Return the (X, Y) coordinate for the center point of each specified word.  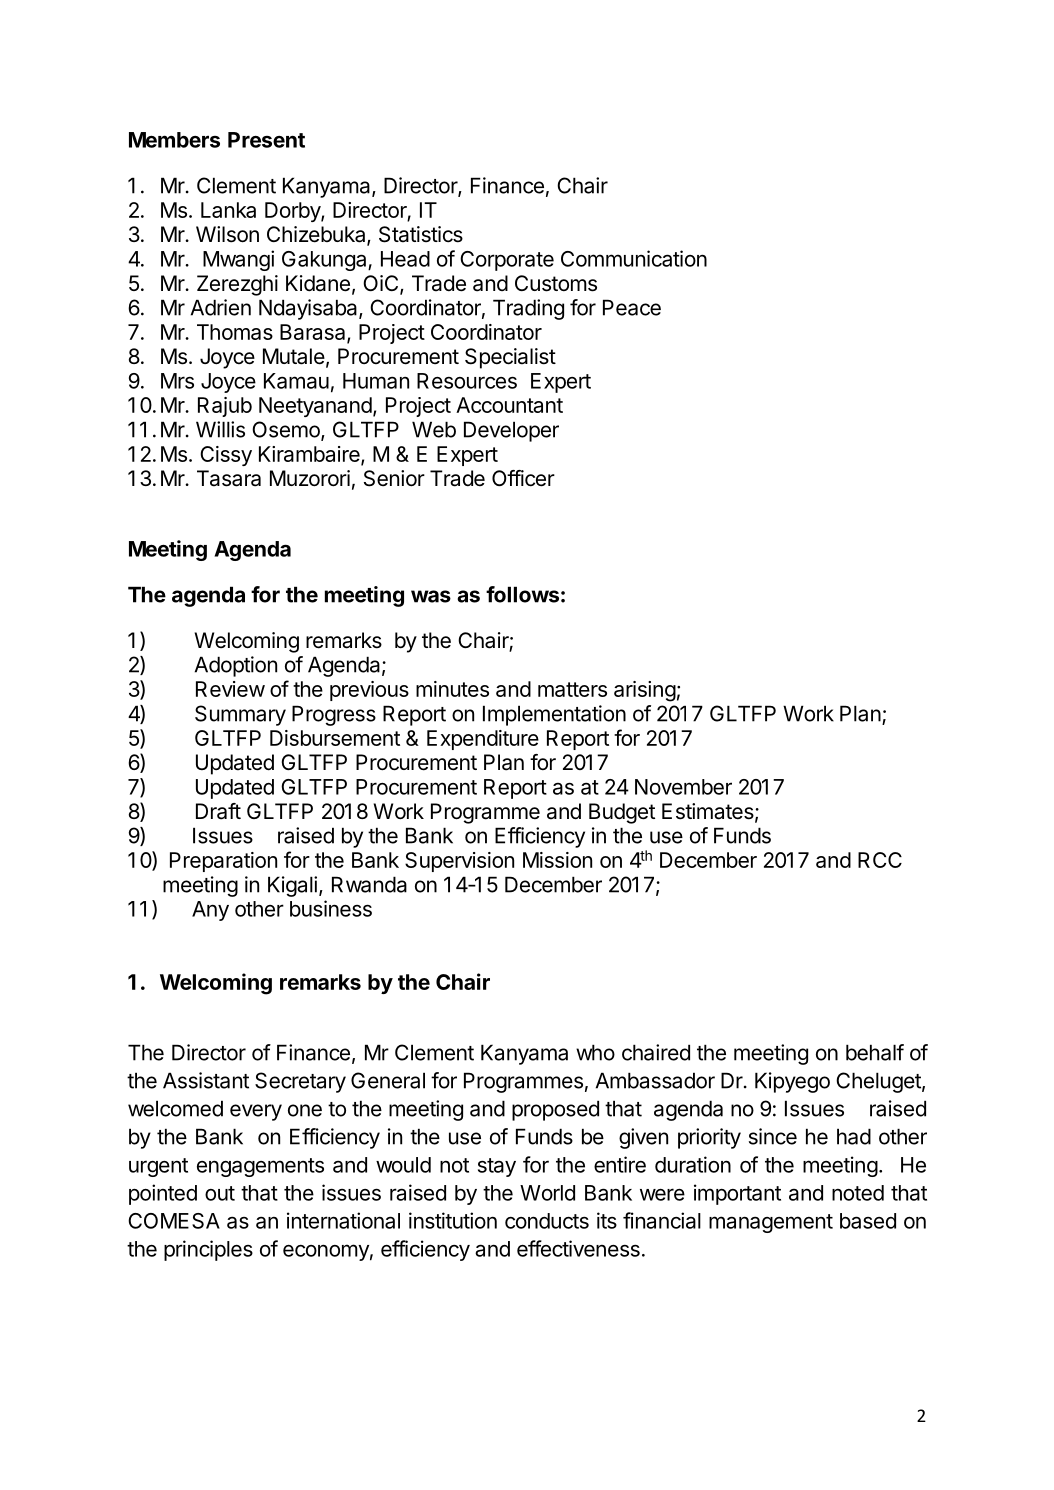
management (771, 1223)
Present (266, 140)
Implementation (554, 715)
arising (645, 691)
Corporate (507, 261)
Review (230, 689)
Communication (634, 258)
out (220, 1193)
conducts (547, 1221)
